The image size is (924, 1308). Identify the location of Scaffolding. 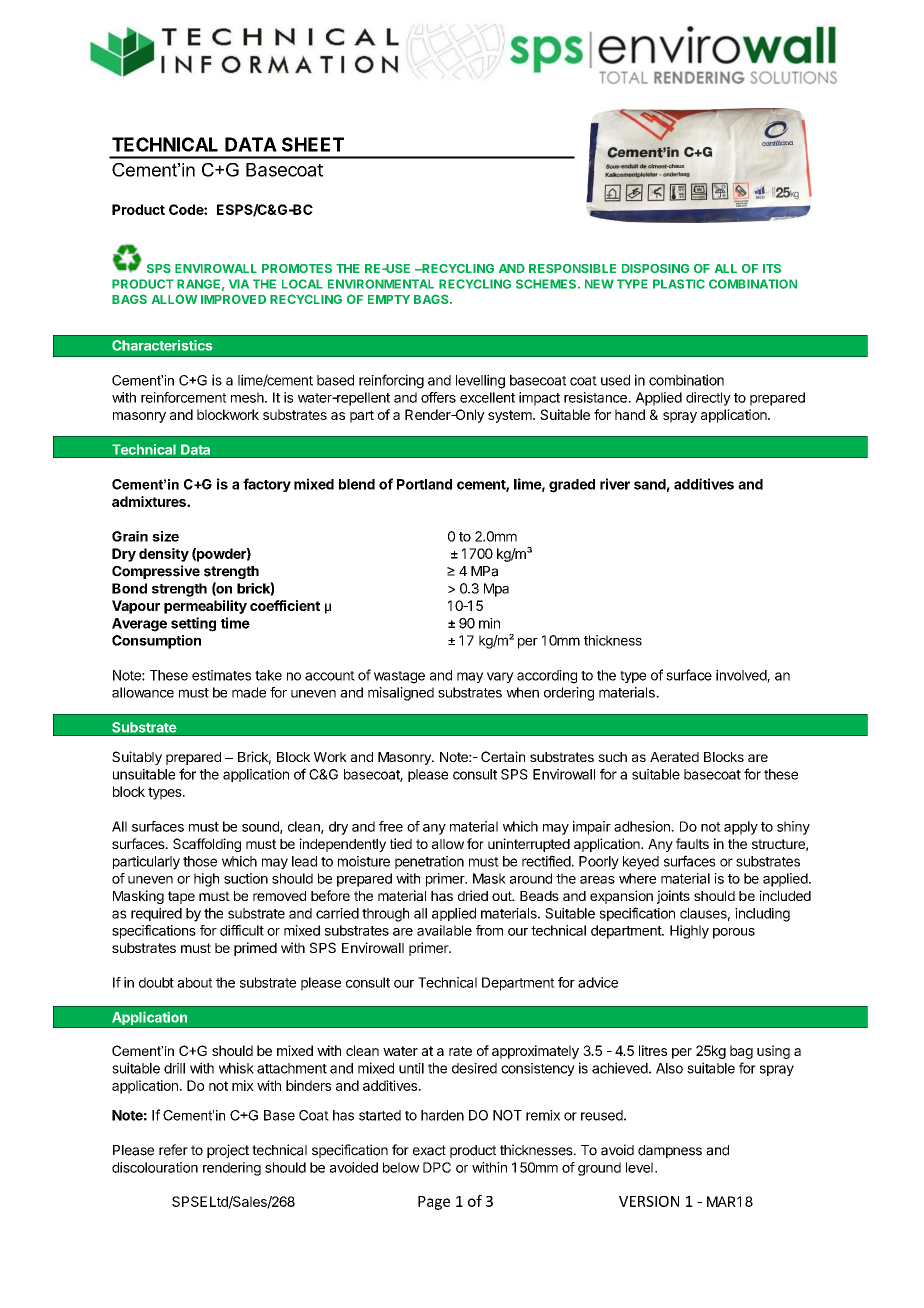
(207, 845).
